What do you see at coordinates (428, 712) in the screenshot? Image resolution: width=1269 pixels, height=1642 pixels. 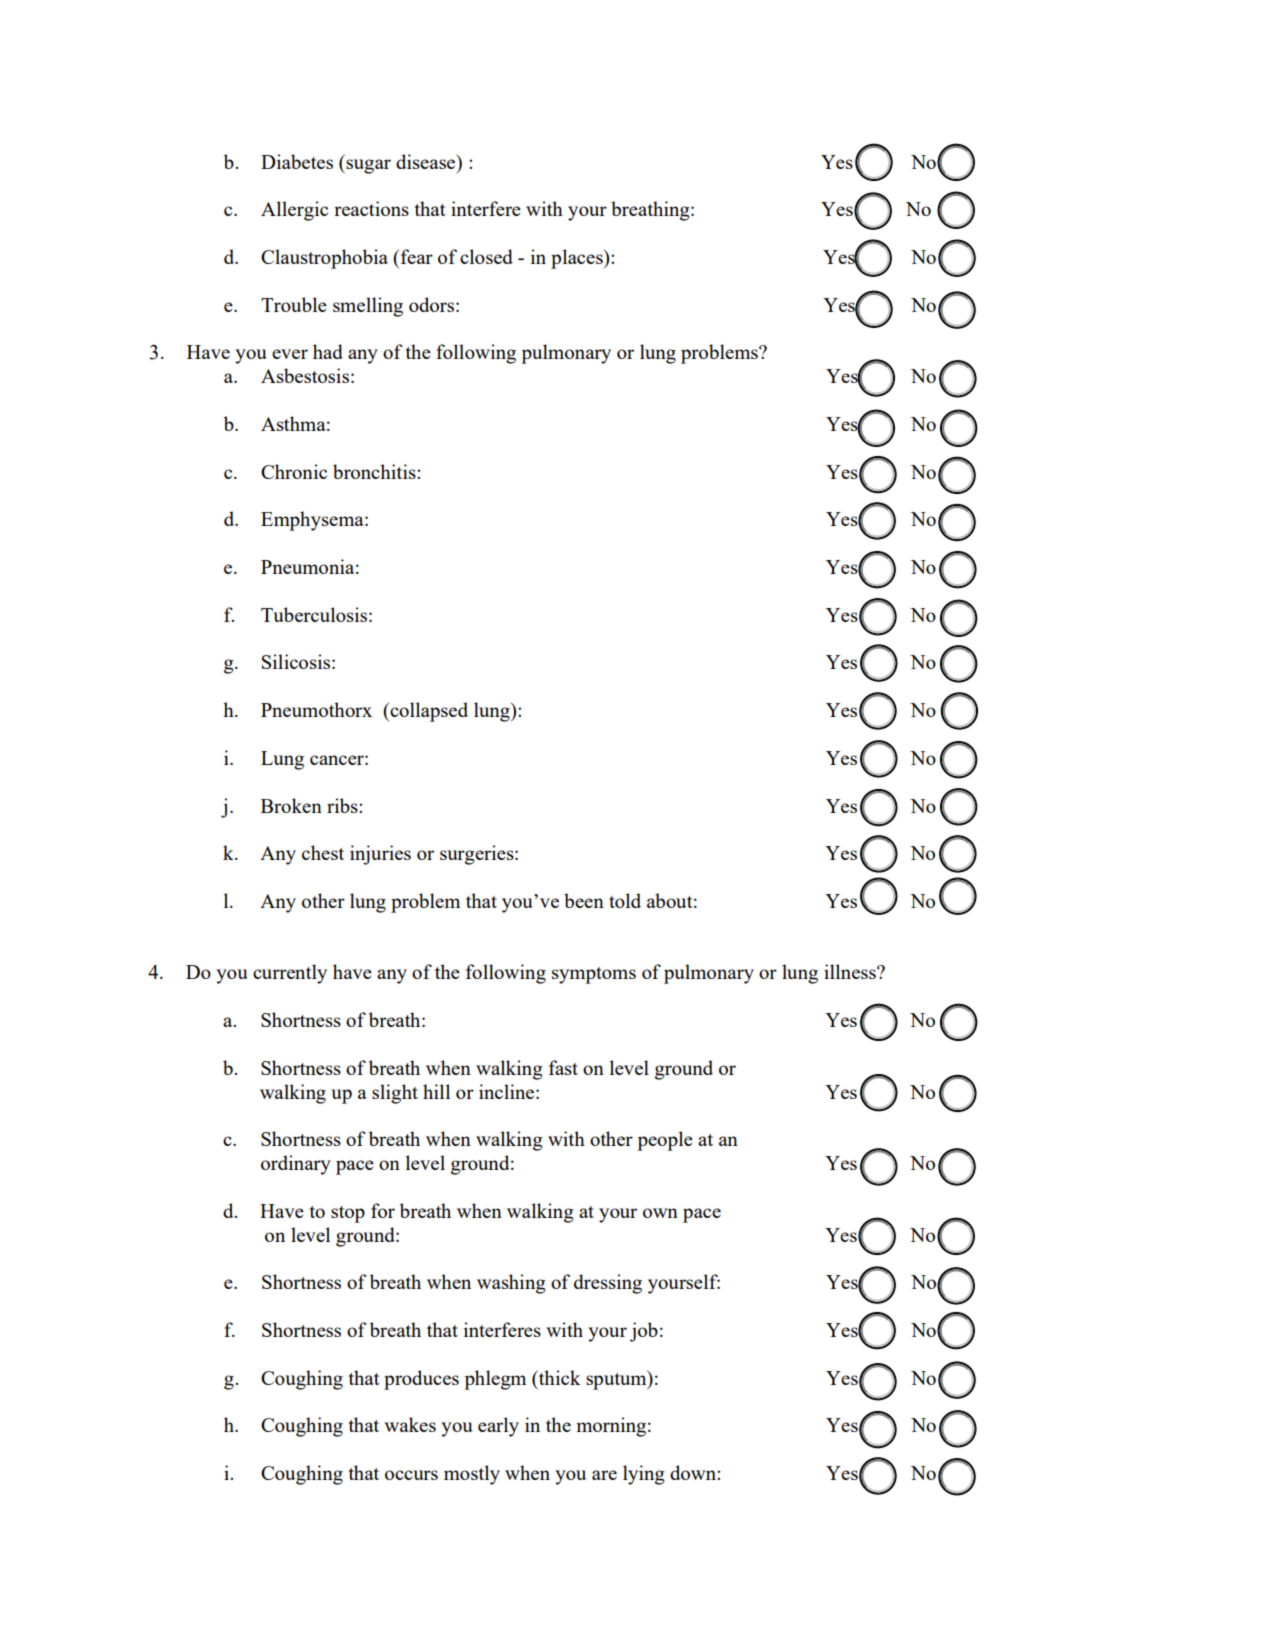 I see `collapsed` at bounding box center [428, 712].
